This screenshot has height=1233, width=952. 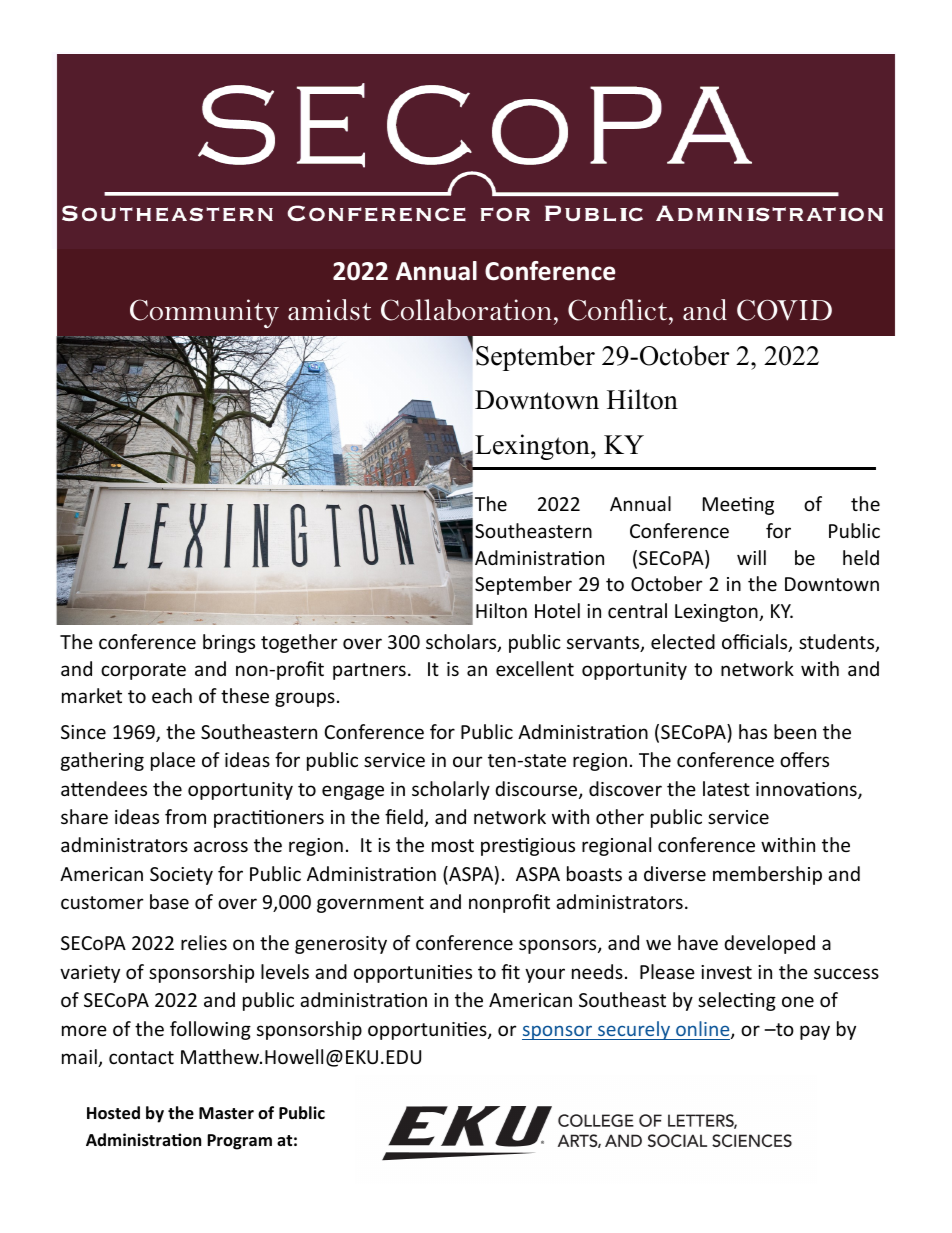 I want to click on membership, so click(x=767, y=875).
